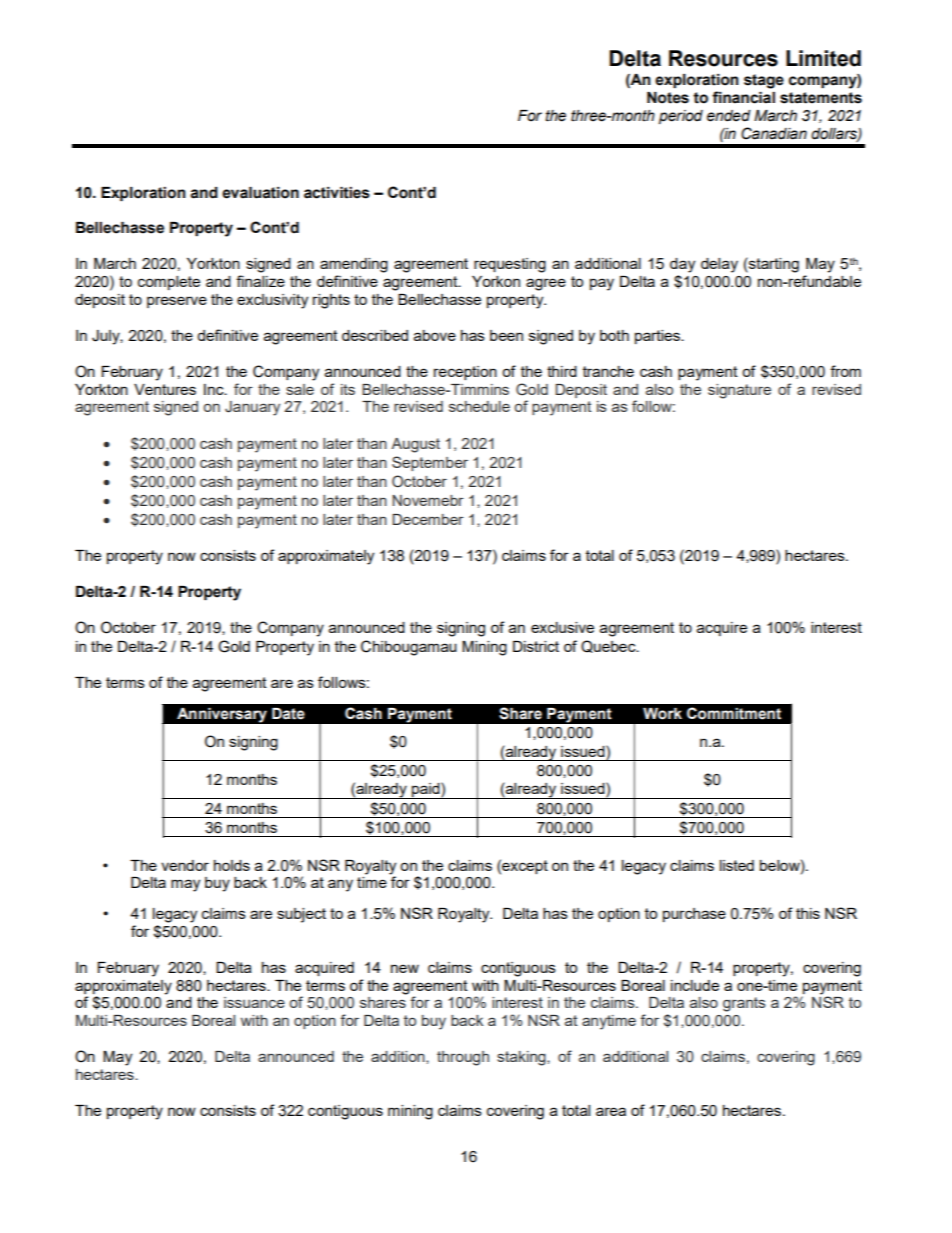 The height and width of the screenshot is (1233, 952). Describe the element at coordinates (522, 1058) in the screenshot. I see `staking` at that location.
